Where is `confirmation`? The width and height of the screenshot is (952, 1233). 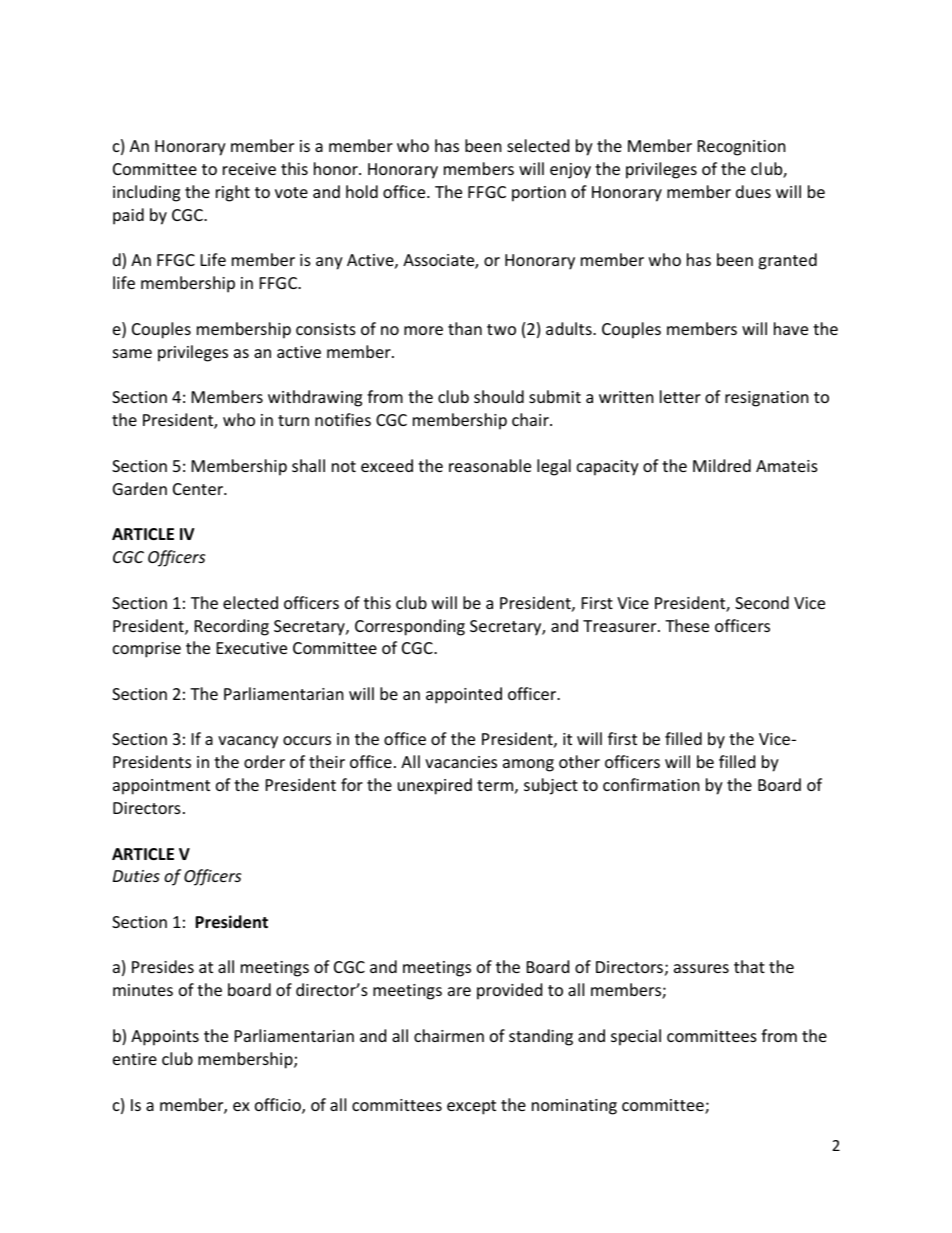 confirmation is located at coordinates (651, 784).
